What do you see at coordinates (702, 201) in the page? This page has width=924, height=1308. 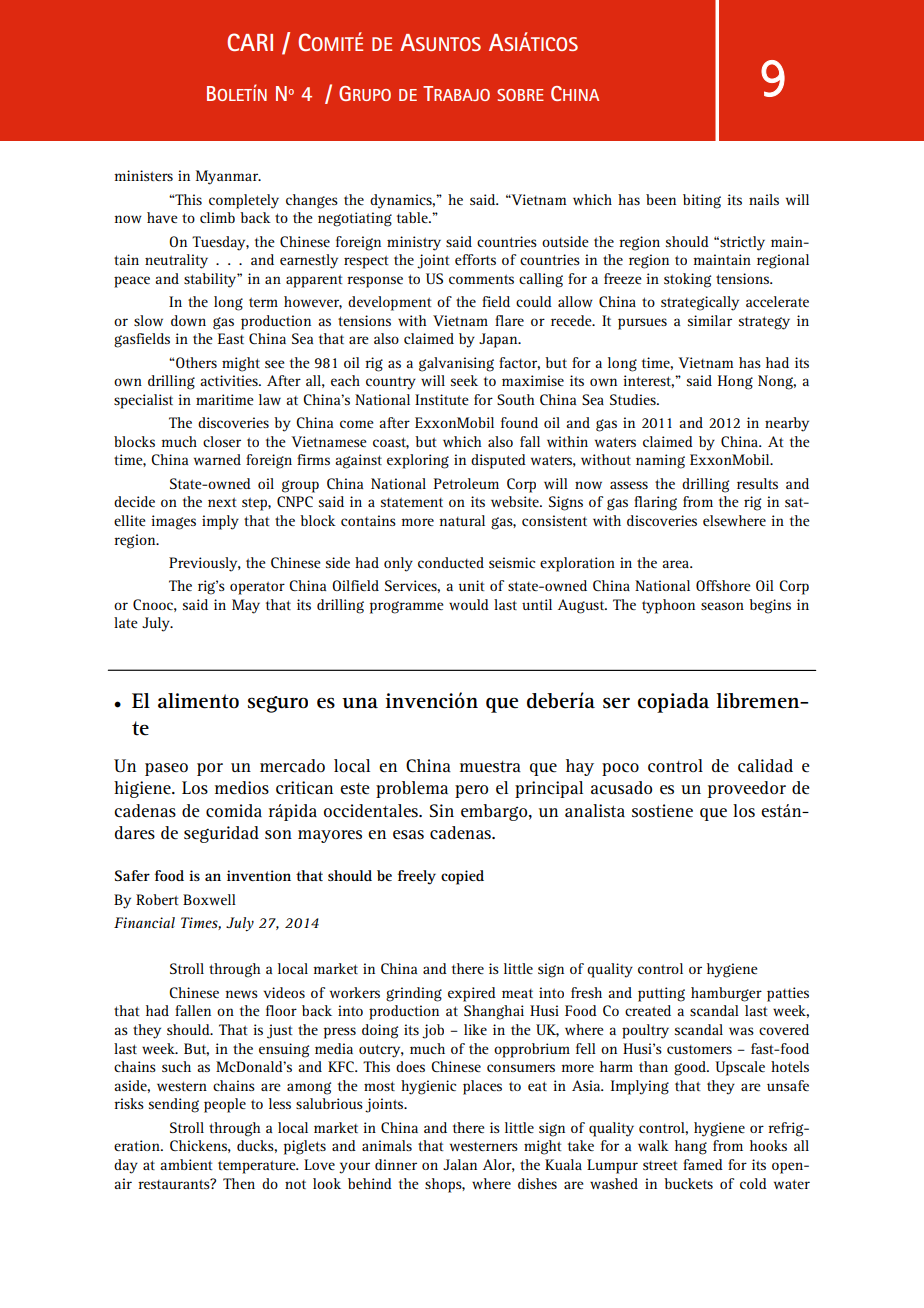 I see `biting` at bounding box center [702, 201].
